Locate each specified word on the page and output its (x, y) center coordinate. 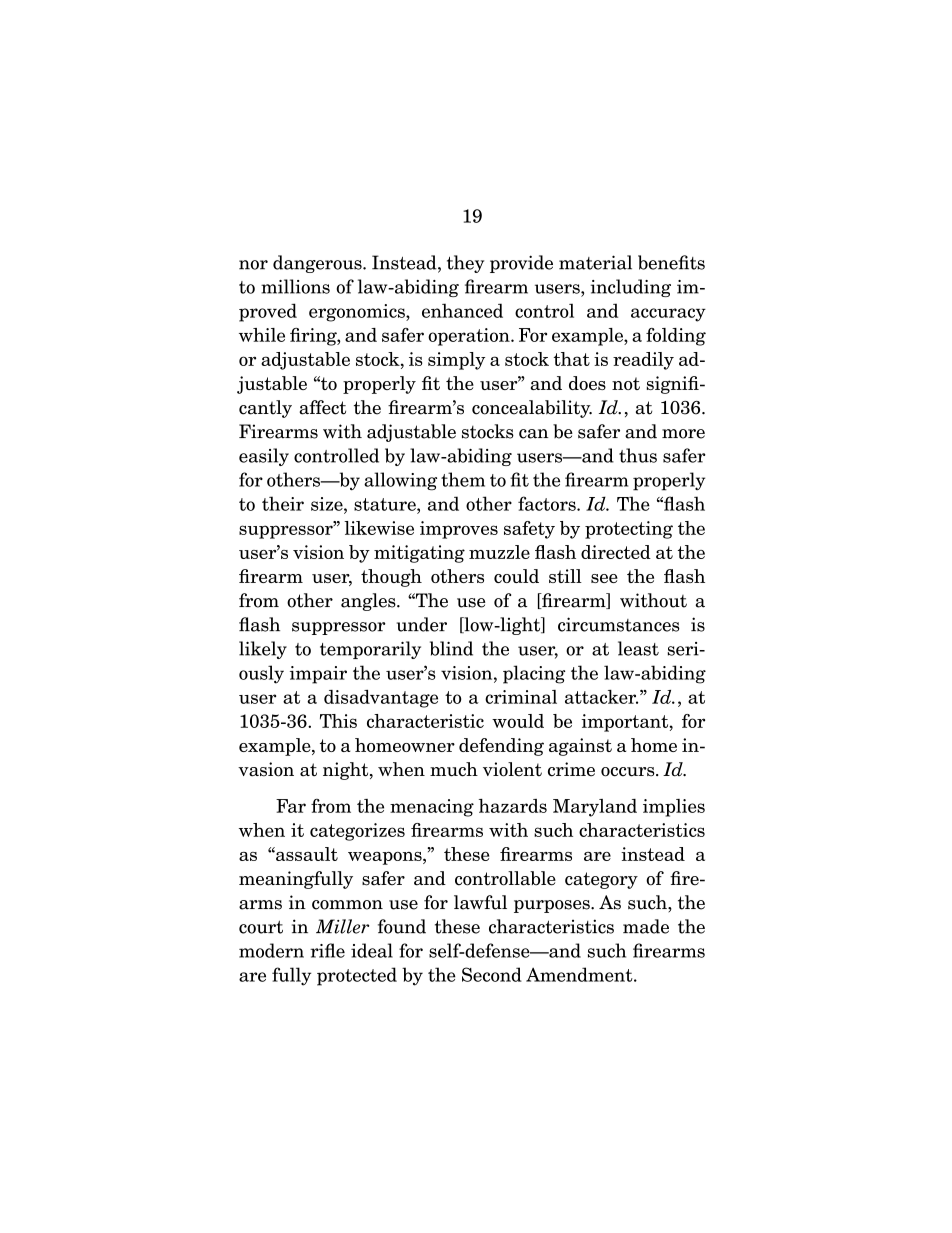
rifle (327, 950)
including (630, 288)
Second (492, 974)
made (646, 926)
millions (295, 286)
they (465, 264)
